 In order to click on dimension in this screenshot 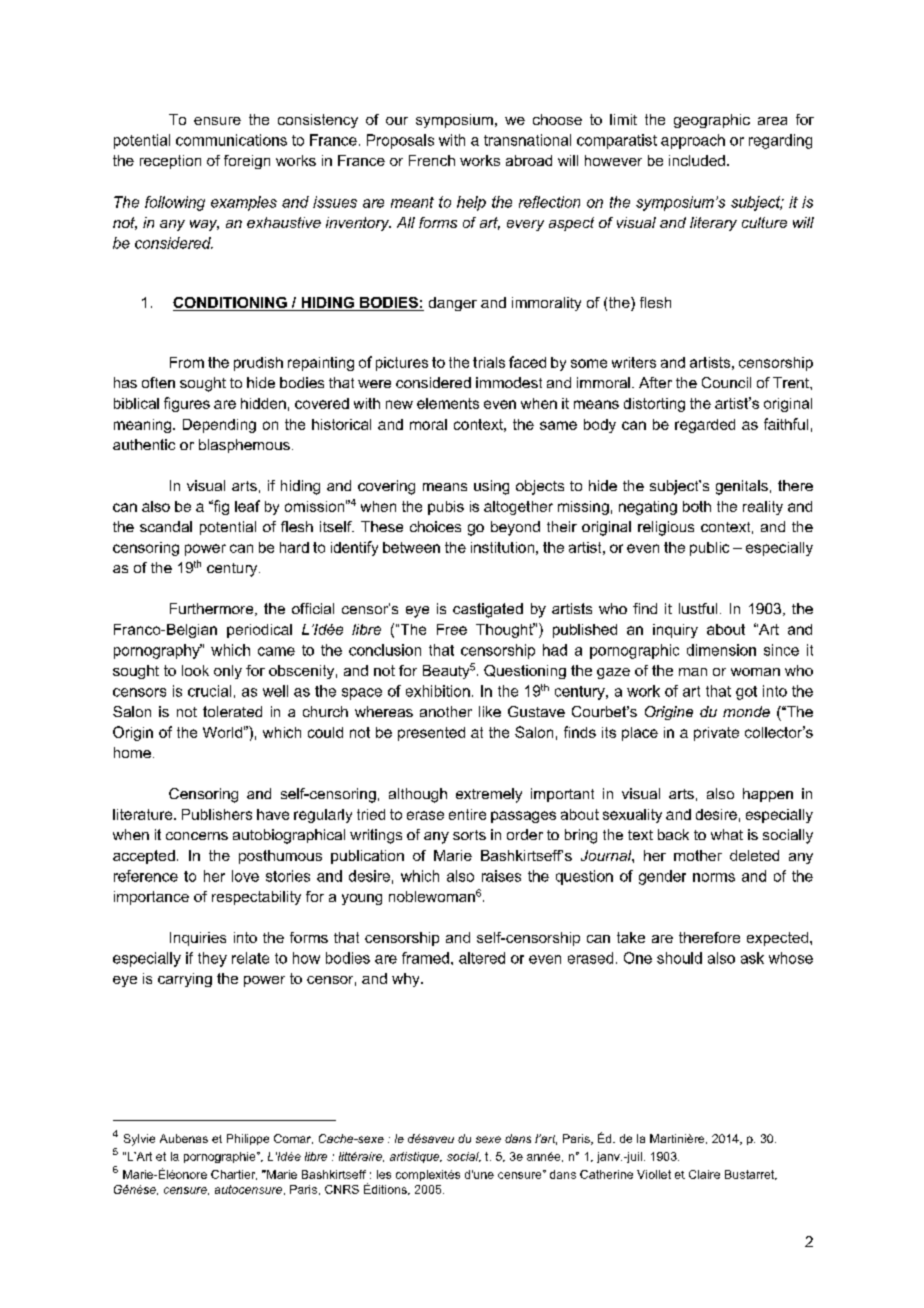, I will do `click(721, 650)`.
